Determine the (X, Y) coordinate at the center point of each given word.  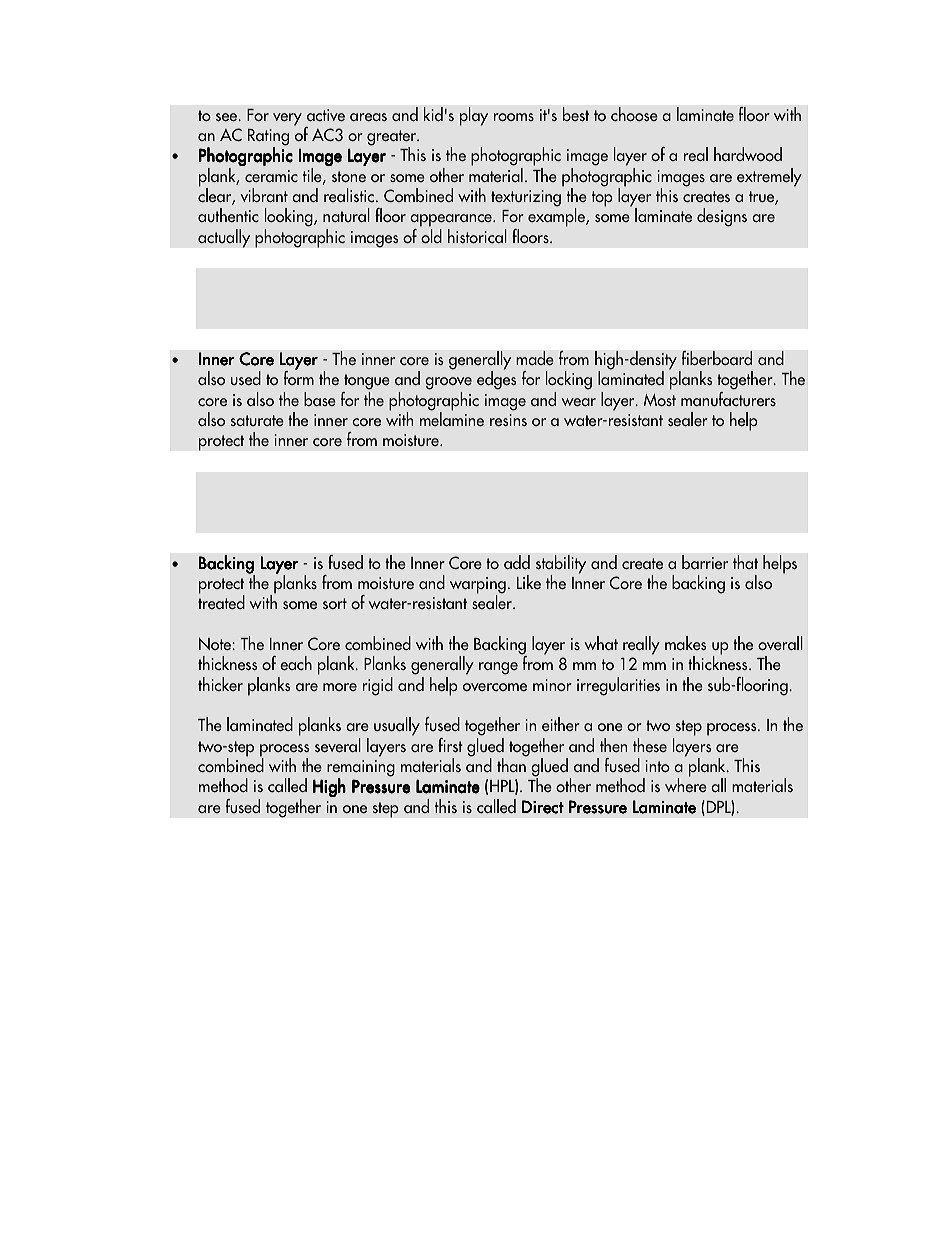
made (535, 358)
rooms (514, 117)
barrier (705, 562)
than (512, 764)
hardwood (748, 154)
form (299, 377)
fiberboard (717, 358)
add (517, 562)
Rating (268, 138)
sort (335, 603)
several (338, 745)
